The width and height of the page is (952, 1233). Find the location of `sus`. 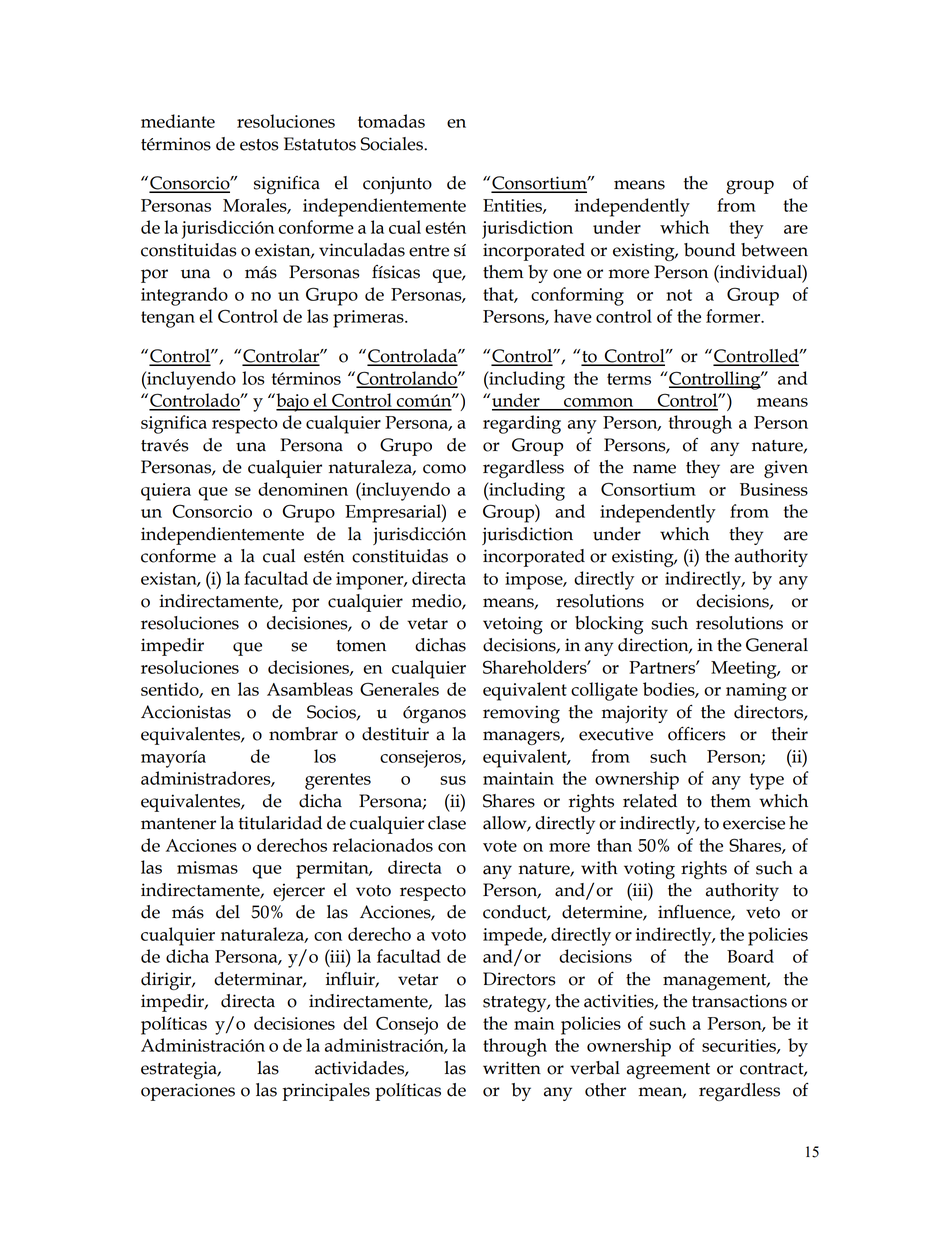

sus is located at coordinates (453, 780).
